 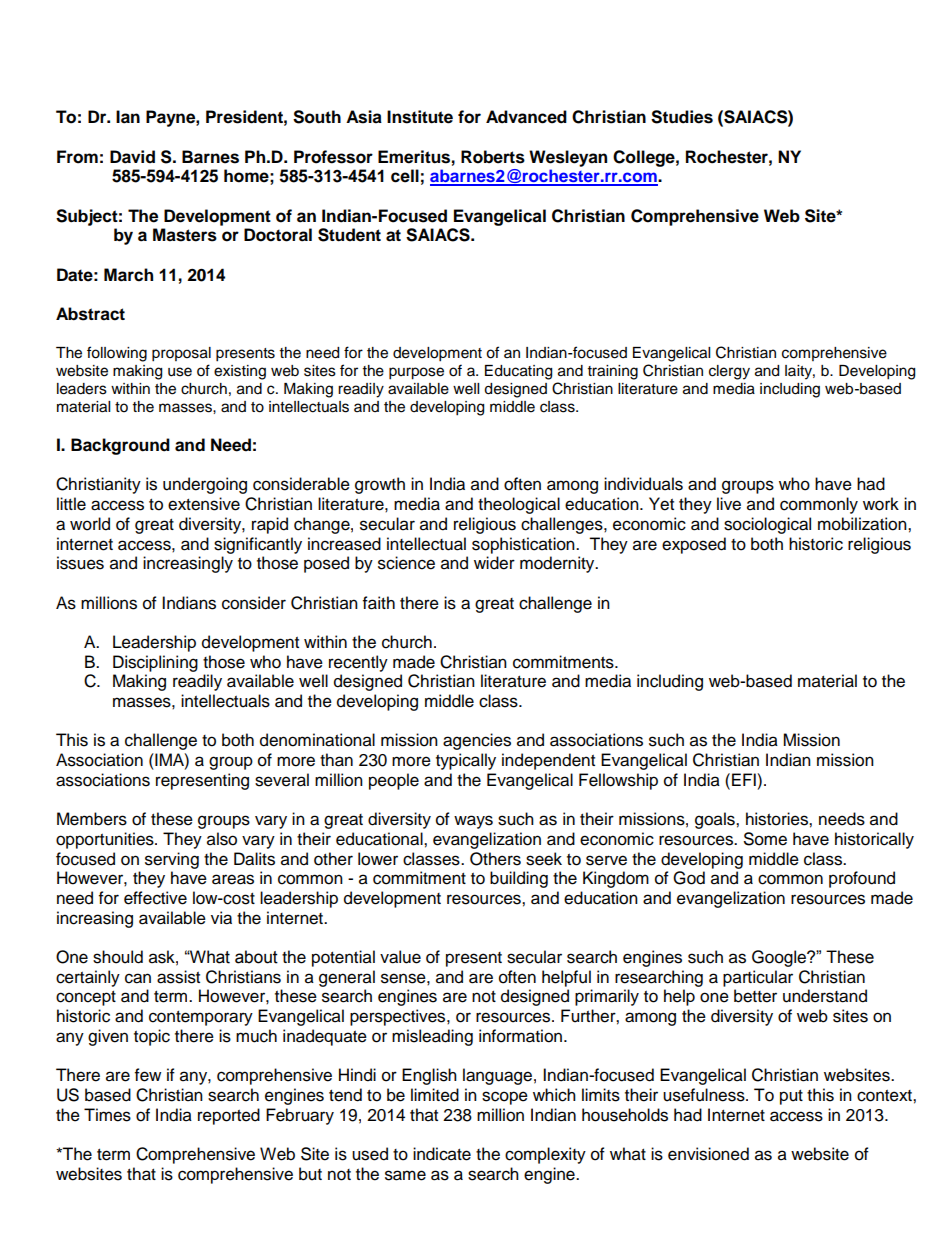 What do you see at coordinates (493, 157) in the screenshot?
I see `Roberts` at bounding box center [493, 157].
